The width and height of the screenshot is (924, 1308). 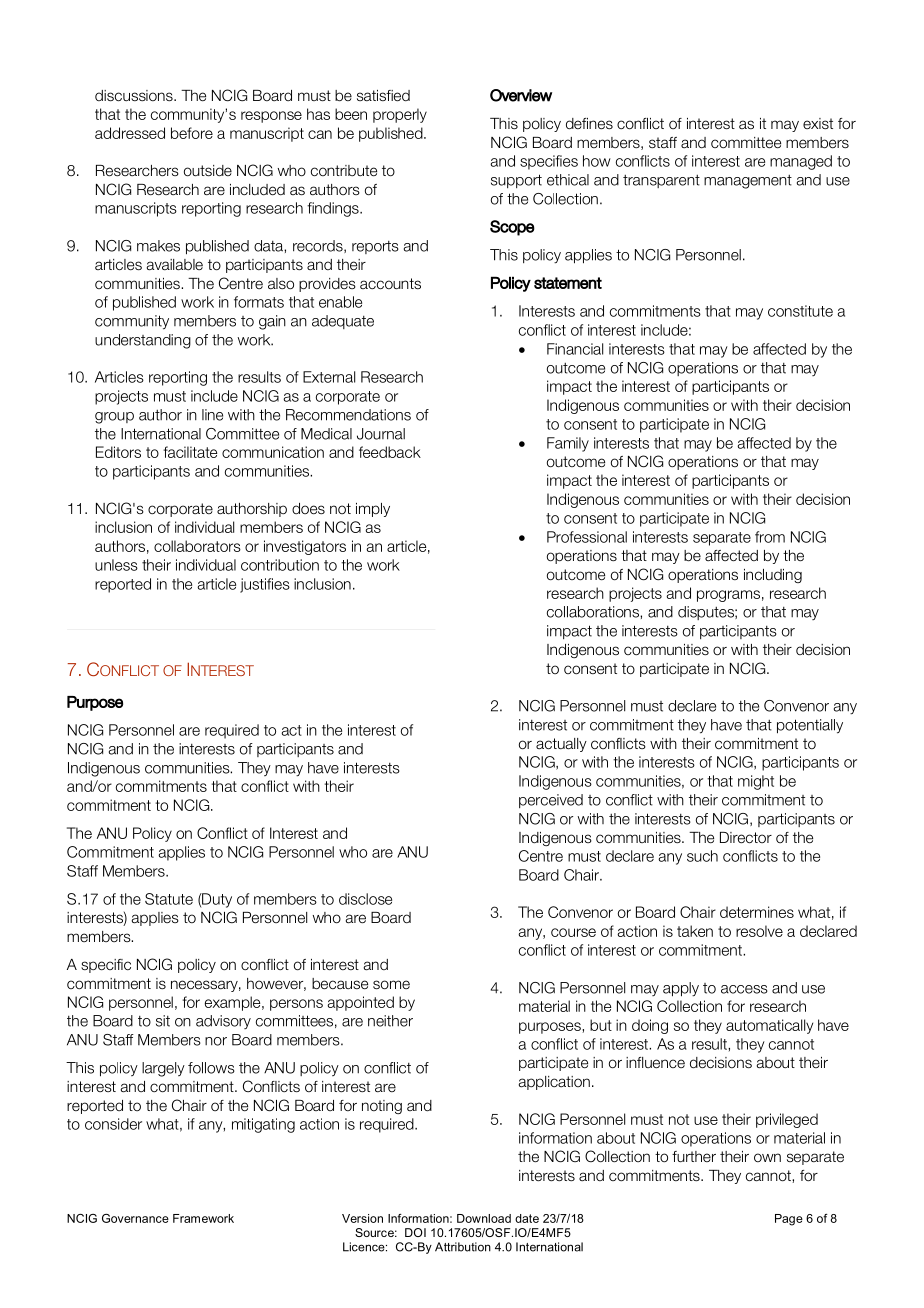 What do you see at coordinates (800, 311) in the screenshot?
I see `constitute` at bounding box center [800, 311].
